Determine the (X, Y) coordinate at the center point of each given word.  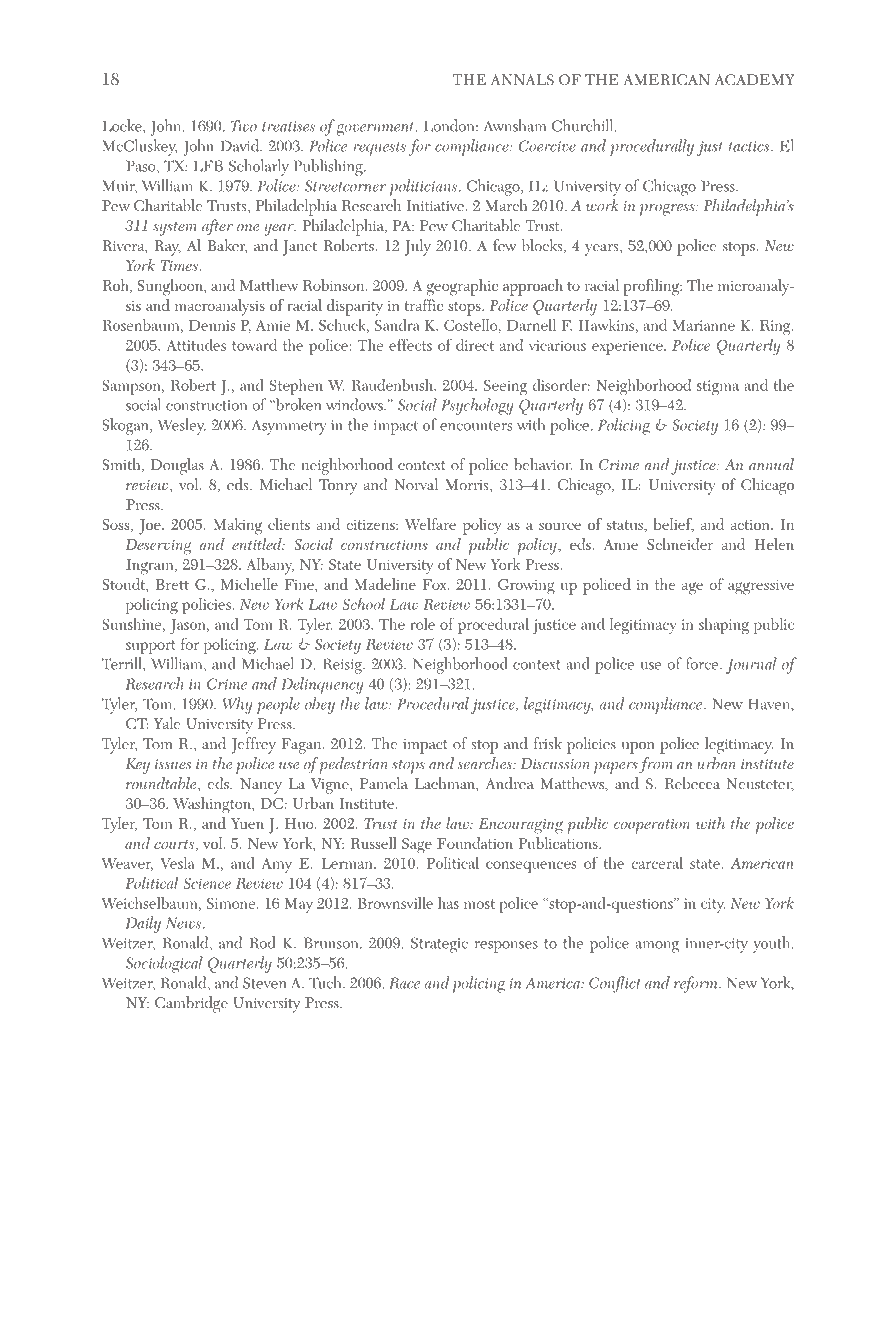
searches (485, 763)
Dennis (212, 325)
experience (628, 347)
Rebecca (692, 783)
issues (173, 764)
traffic (423, 305)
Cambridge (191, 1004)
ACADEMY (755, 79)
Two (244, 126)
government (377, 129)
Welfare (430, 524)
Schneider (680, 544)
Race (404, 983)
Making (237, 526)
